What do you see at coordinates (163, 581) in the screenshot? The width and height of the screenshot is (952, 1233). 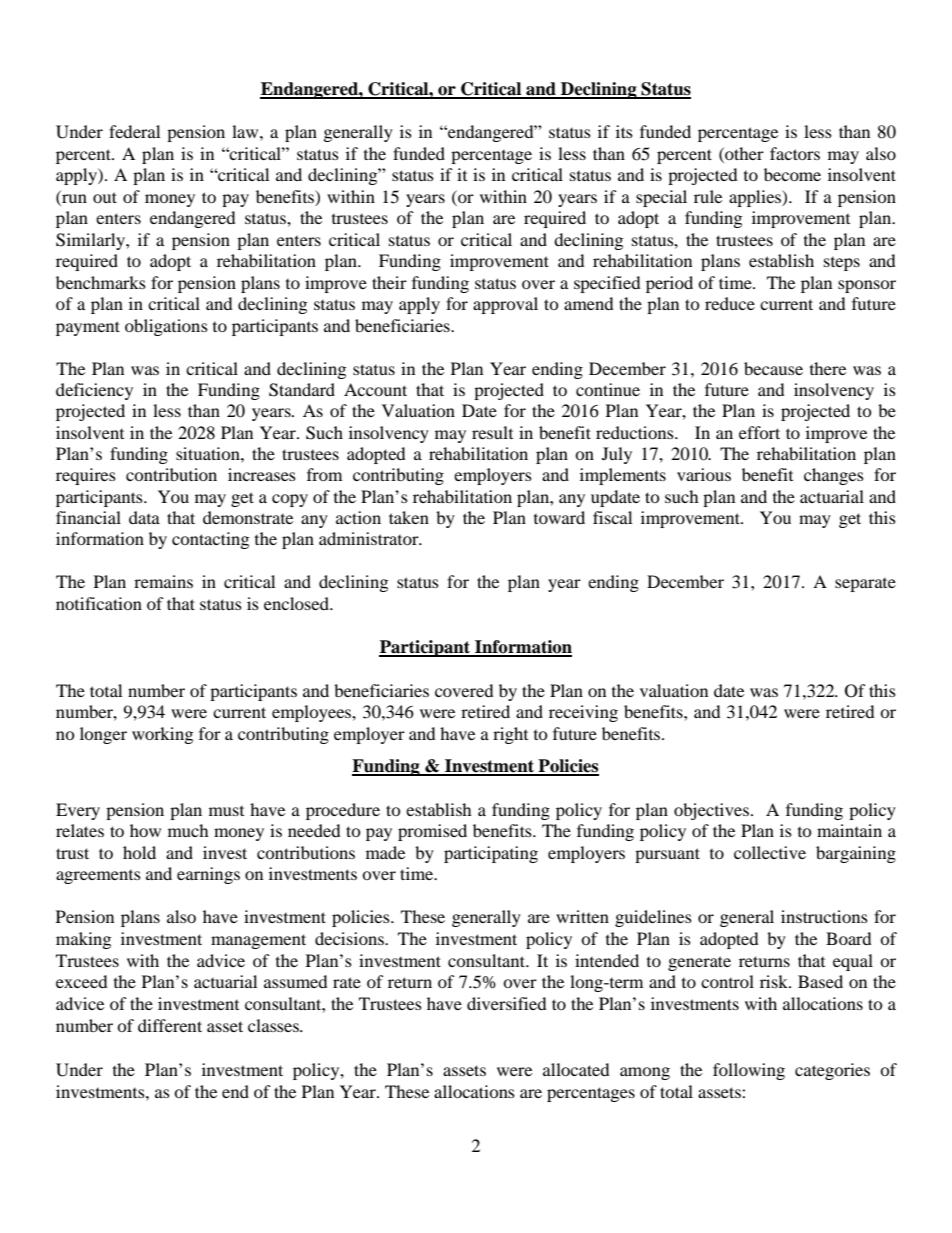 I see `remains` at bounding box center [163, 581].
